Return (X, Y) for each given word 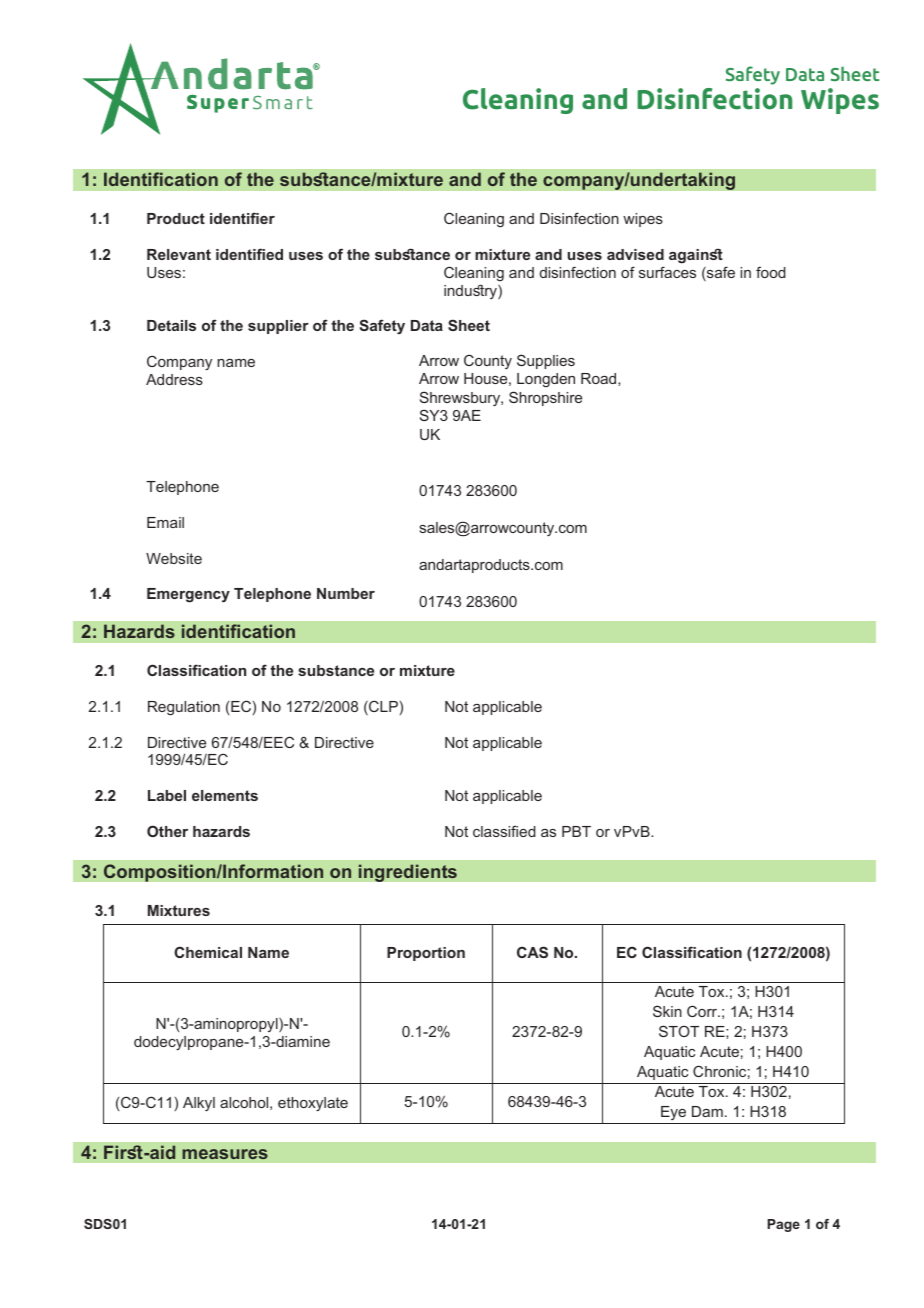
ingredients (407, 873)
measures (225, 1154)
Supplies (546, 361)
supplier (278, 327)
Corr (703, 1011)
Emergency (188, 595)
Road (600, 379)
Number (346, 593)
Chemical (208, 952)
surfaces (667, 272)
